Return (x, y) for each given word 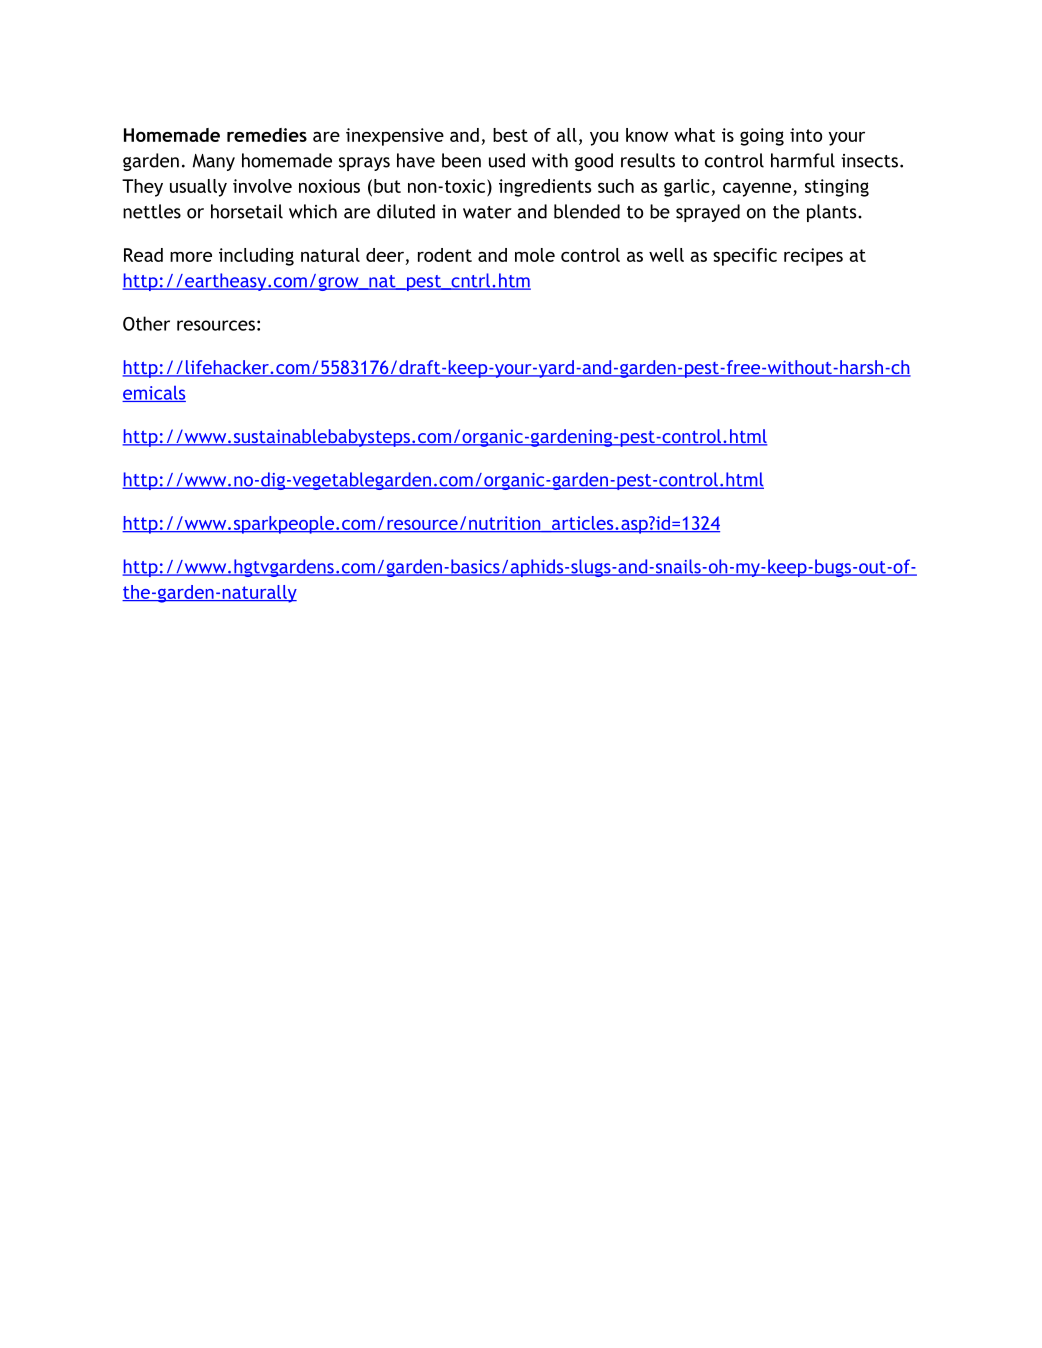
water (487, 212)
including (256, 257)
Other (146, 323)
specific (745, 257)
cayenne (758, 189)
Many (214, 162)
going (762, 137)
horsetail (247, 211)
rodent (445, 255)
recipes (813, 257)
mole (535, 255)
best (510, 135)
